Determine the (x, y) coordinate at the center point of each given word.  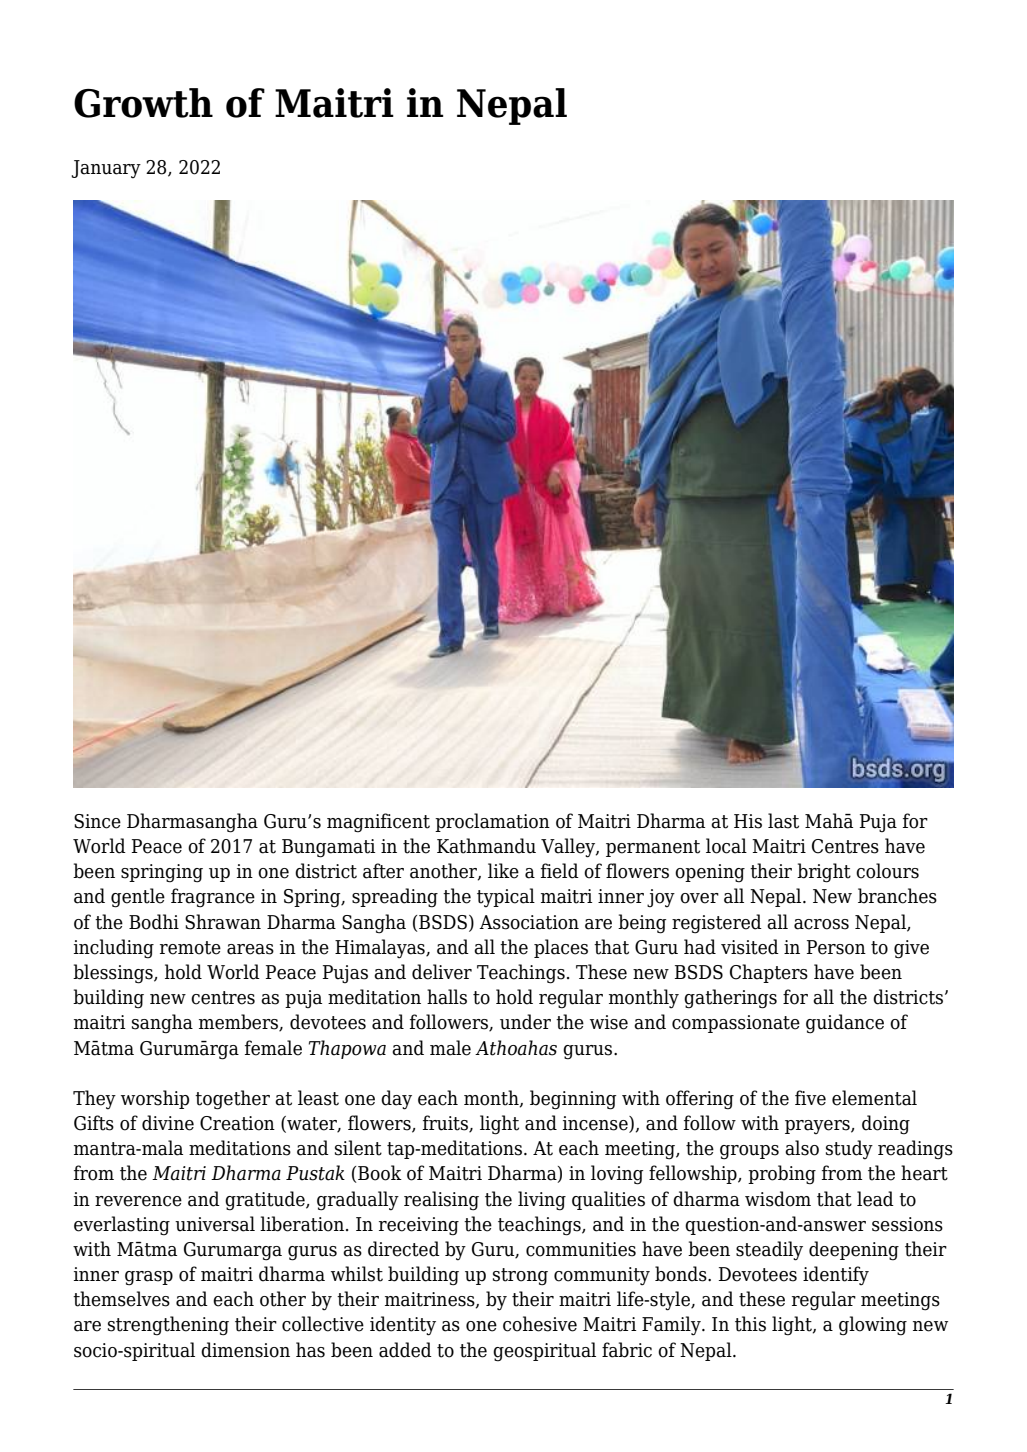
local (726, 846)
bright (824, 873)
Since (97, 821)
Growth (143, 103)
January (106, 169)
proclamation (492, 822)
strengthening (168, 1326)
